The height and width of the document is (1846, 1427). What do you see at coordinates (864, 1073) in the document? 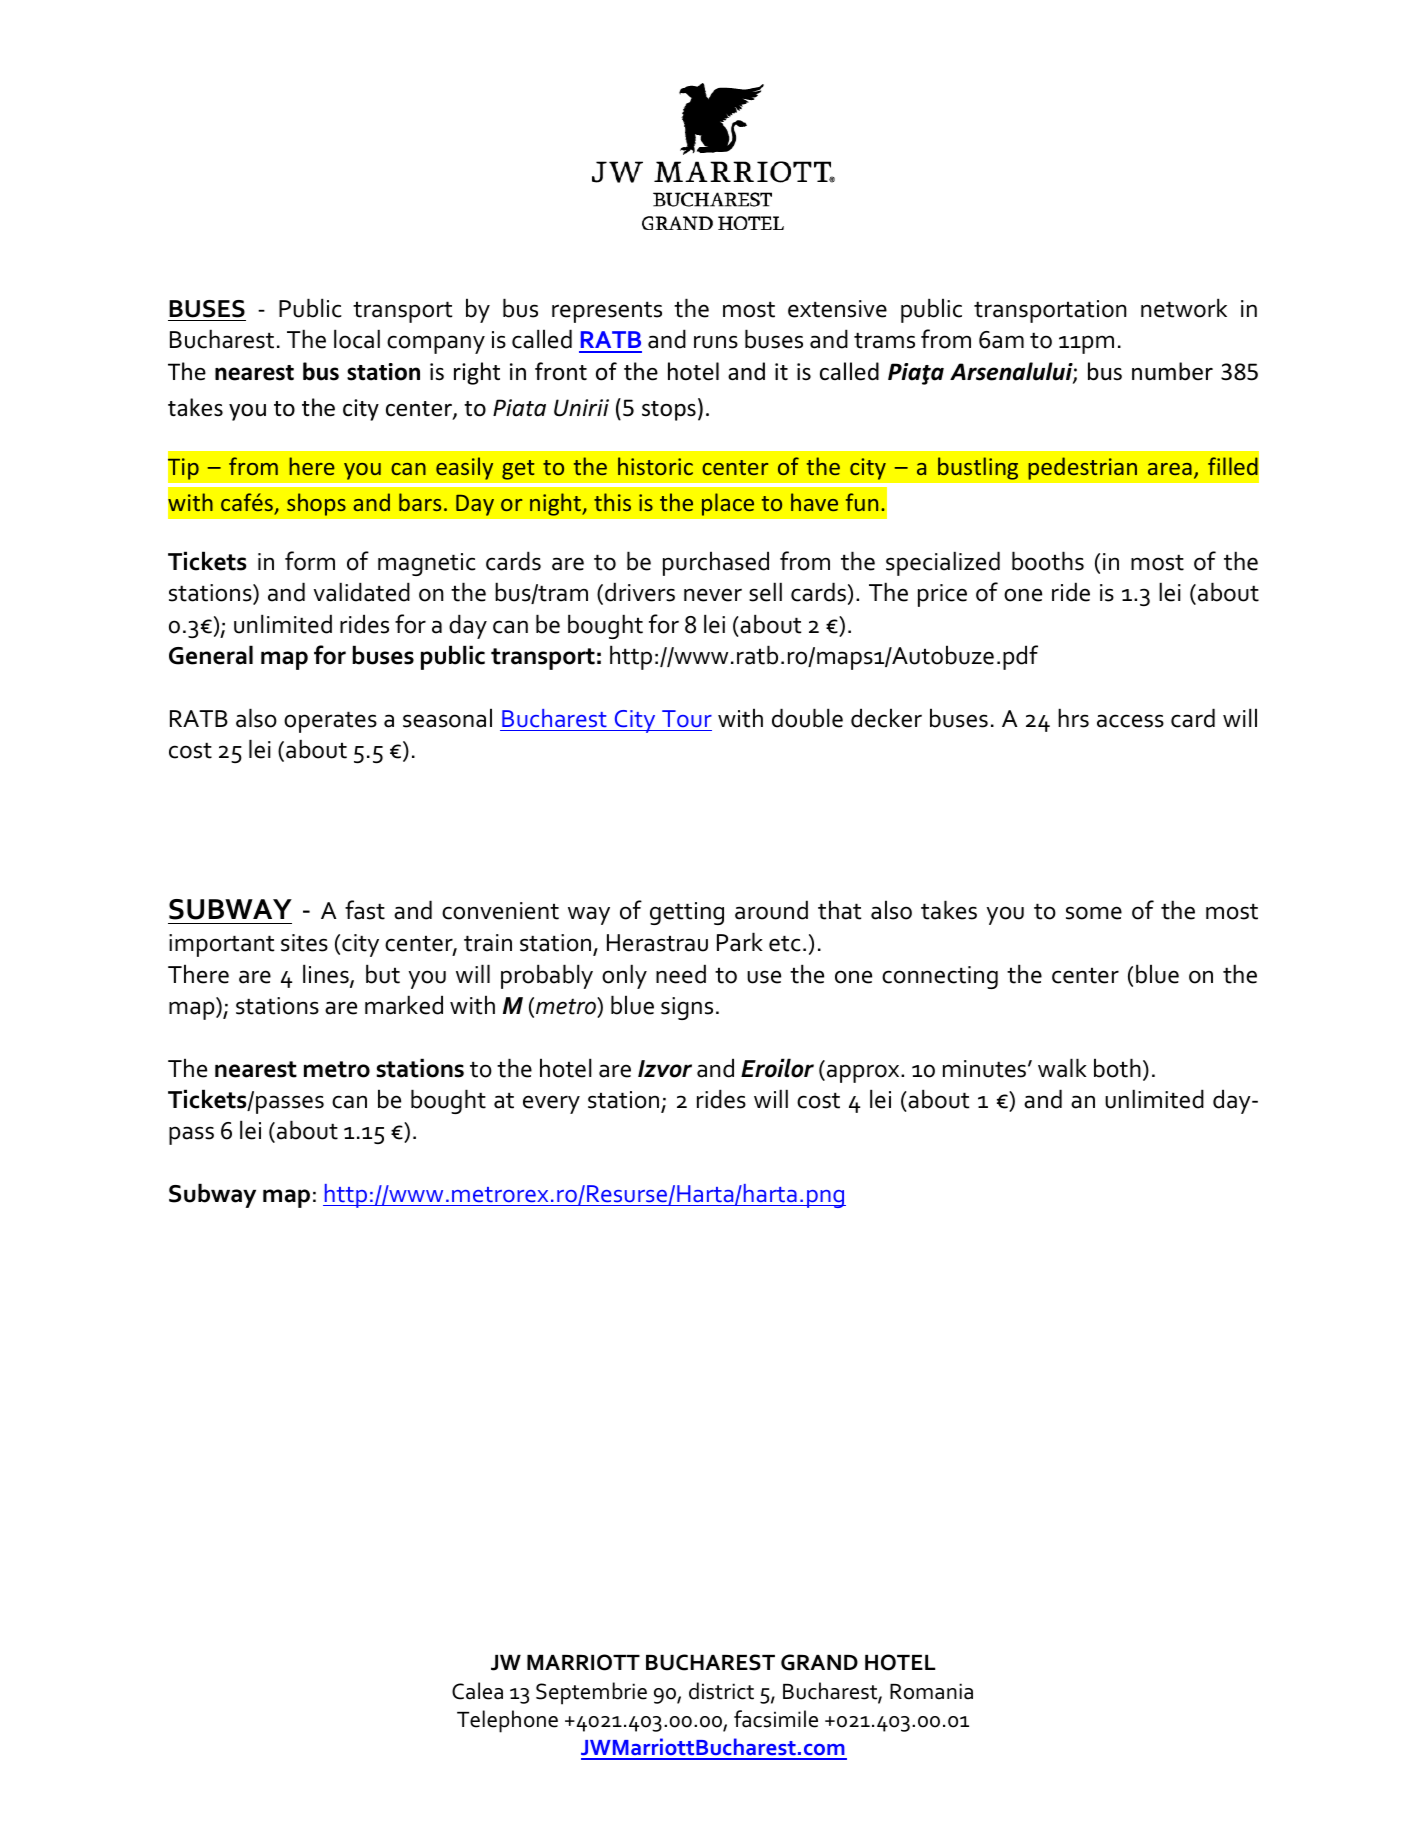
I see `approx` at bounding box center [864, 1073].
